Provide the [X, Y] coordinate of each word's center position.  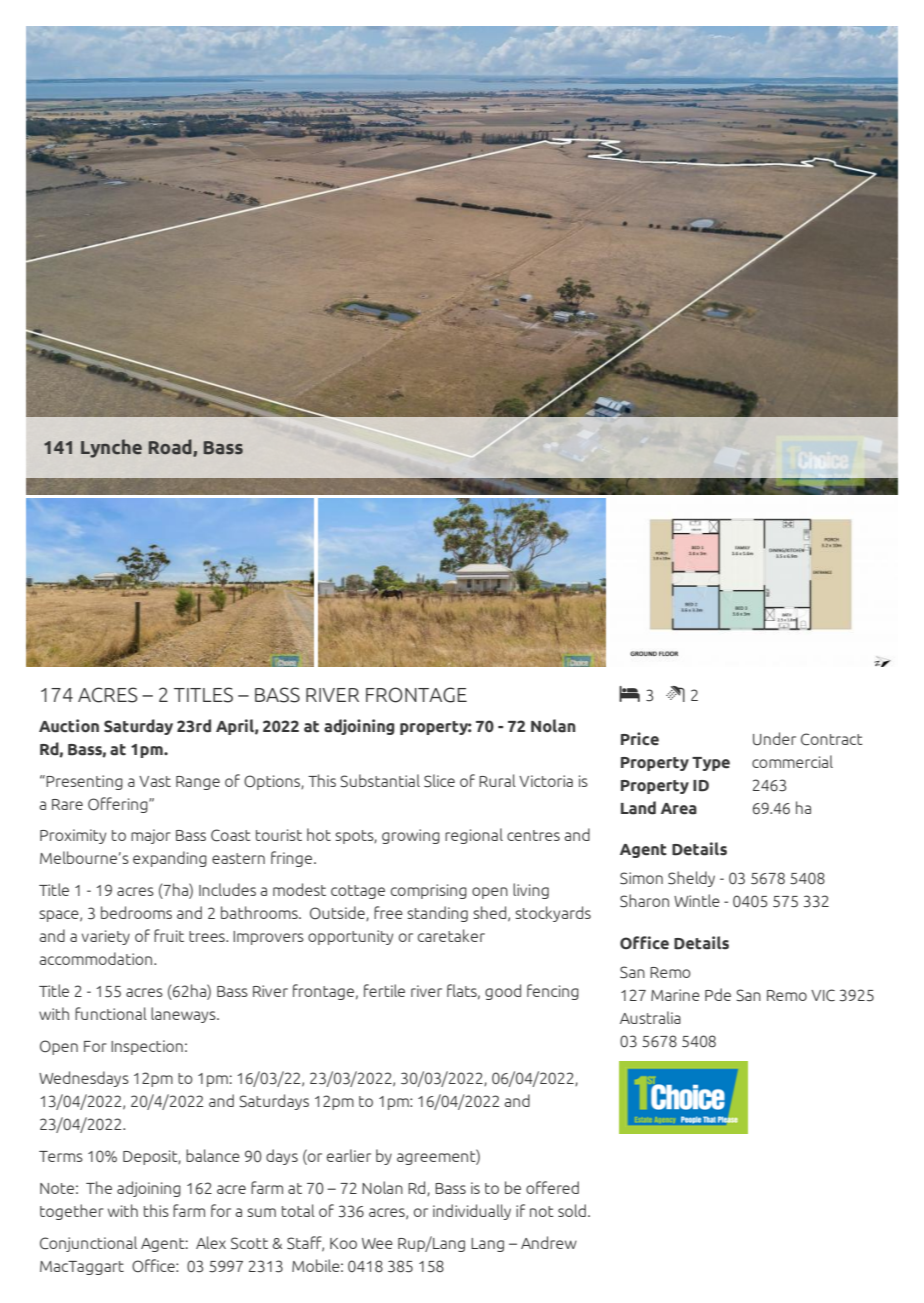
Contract [832, 739]
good [503, 992]
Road [171, 448]
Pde [718, 994]
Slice [439, 781]
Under [774, 739]
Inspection [147, 1047]
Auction [69, 726]
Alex [211, 1242]
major [151, 836]
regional [474, 836]
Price [640, 739]
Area [679, 809]
